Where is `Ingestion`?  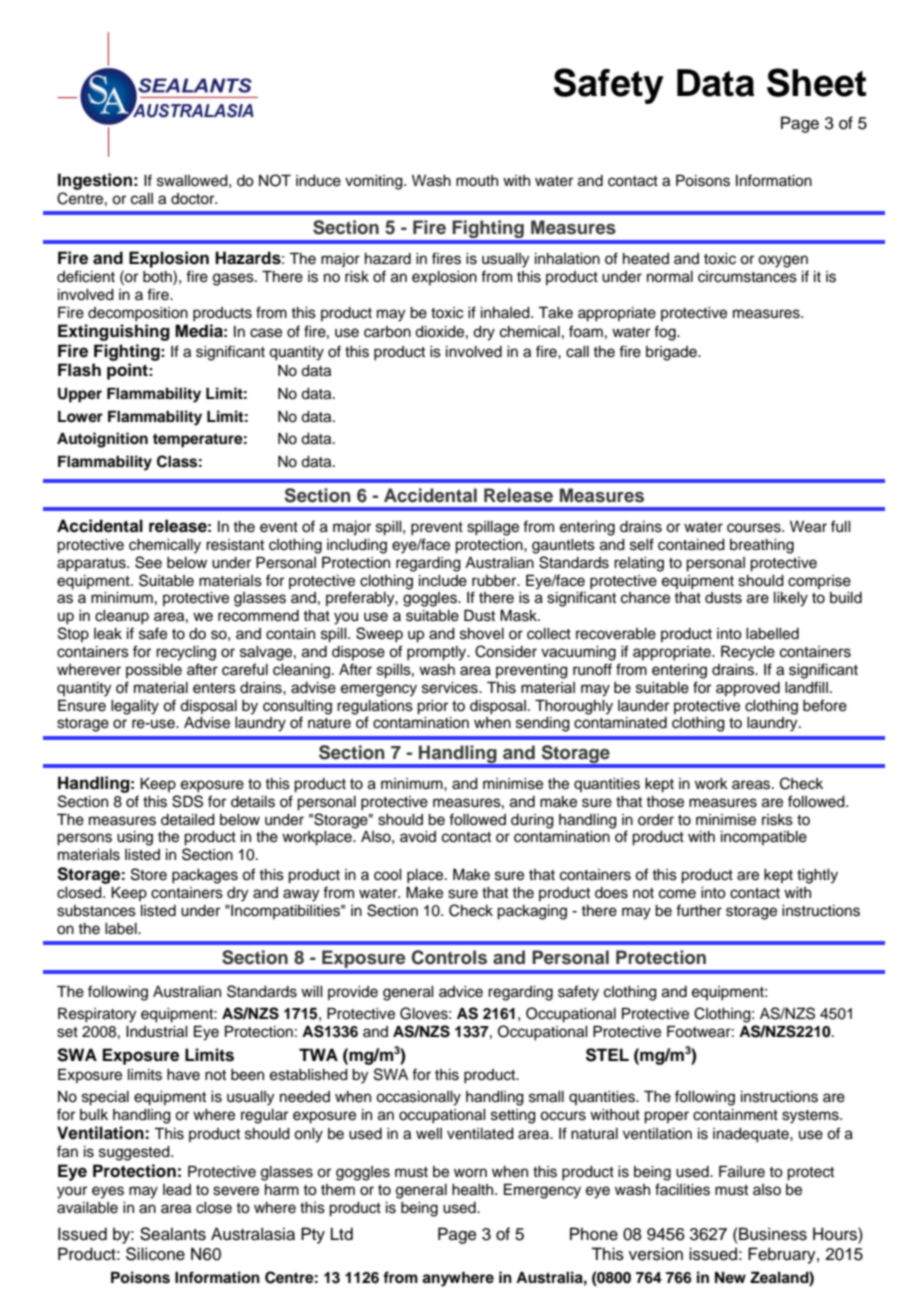 Ingestion is located at coordinates (95, 181).
